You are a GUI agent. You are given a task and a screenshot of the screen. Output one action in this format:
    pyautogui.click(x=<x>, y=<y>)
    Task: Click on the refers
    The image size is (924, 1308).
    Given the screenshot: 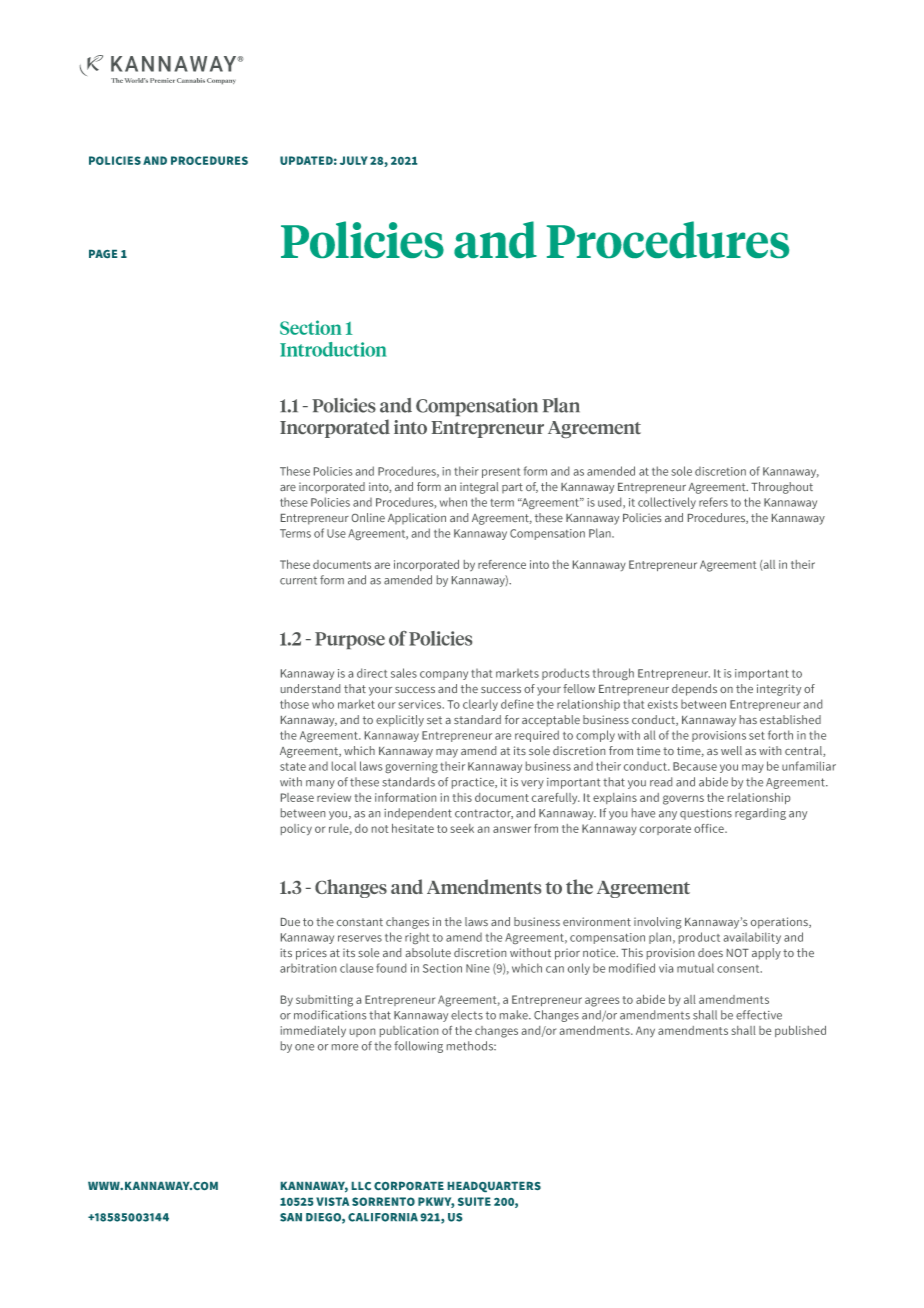 What is the action you would take?
    pyautogui.click(x=713, y=502)
